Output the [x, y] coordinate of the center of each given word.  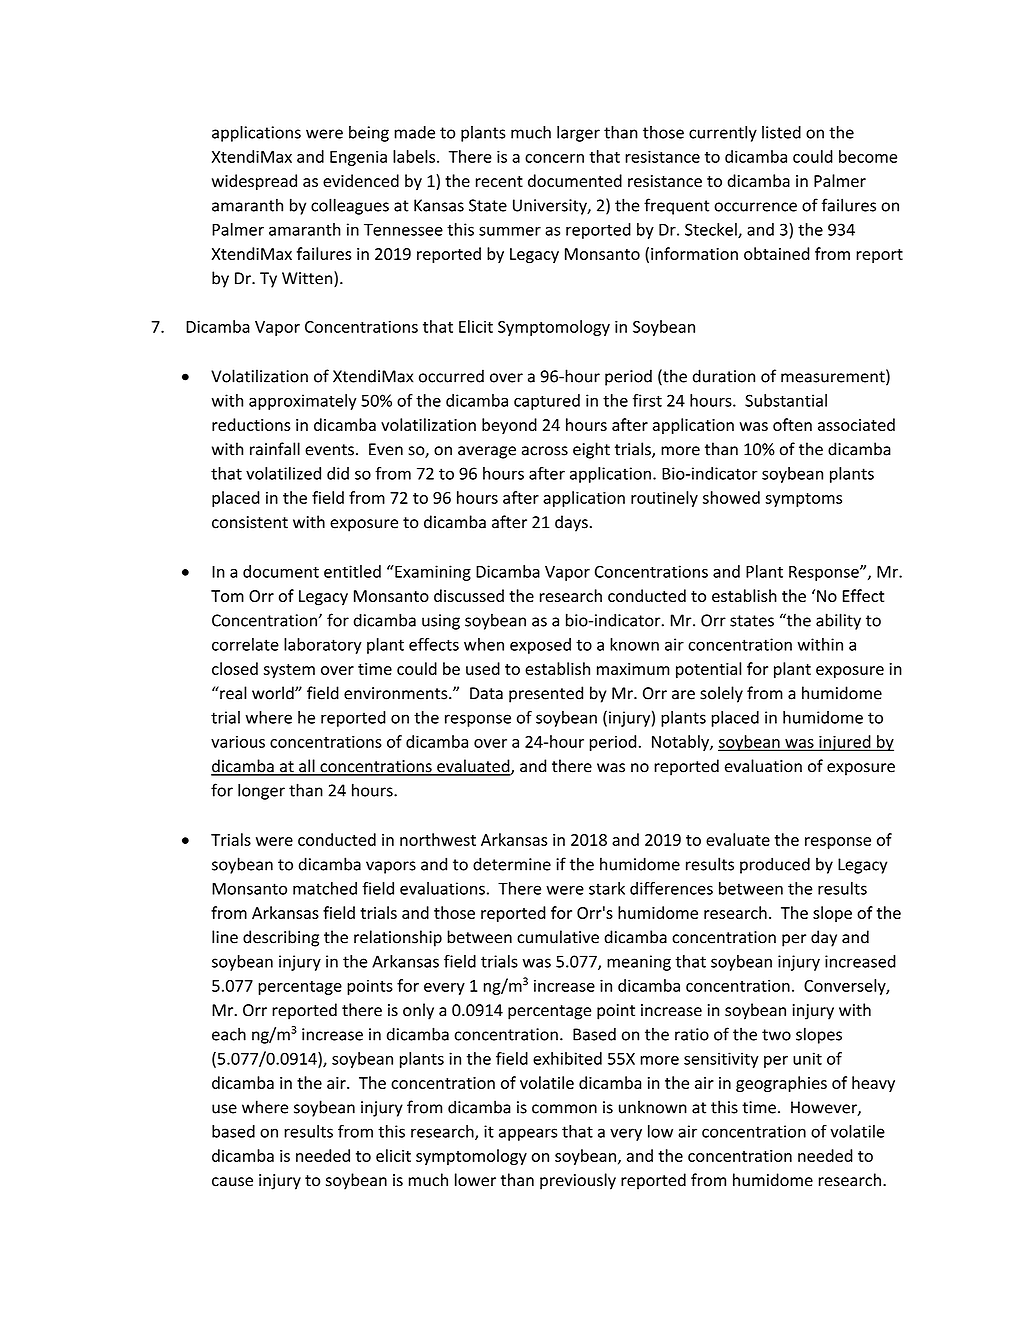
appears [528, 1134]
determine [512, 864]
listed [781, 132]
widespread [254, 182]
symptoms [803, 500]
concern [554, 158]
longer [261, 791]
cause [232, 1182]
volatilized [283, 473]
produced [775, 865]
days [571, 523]
